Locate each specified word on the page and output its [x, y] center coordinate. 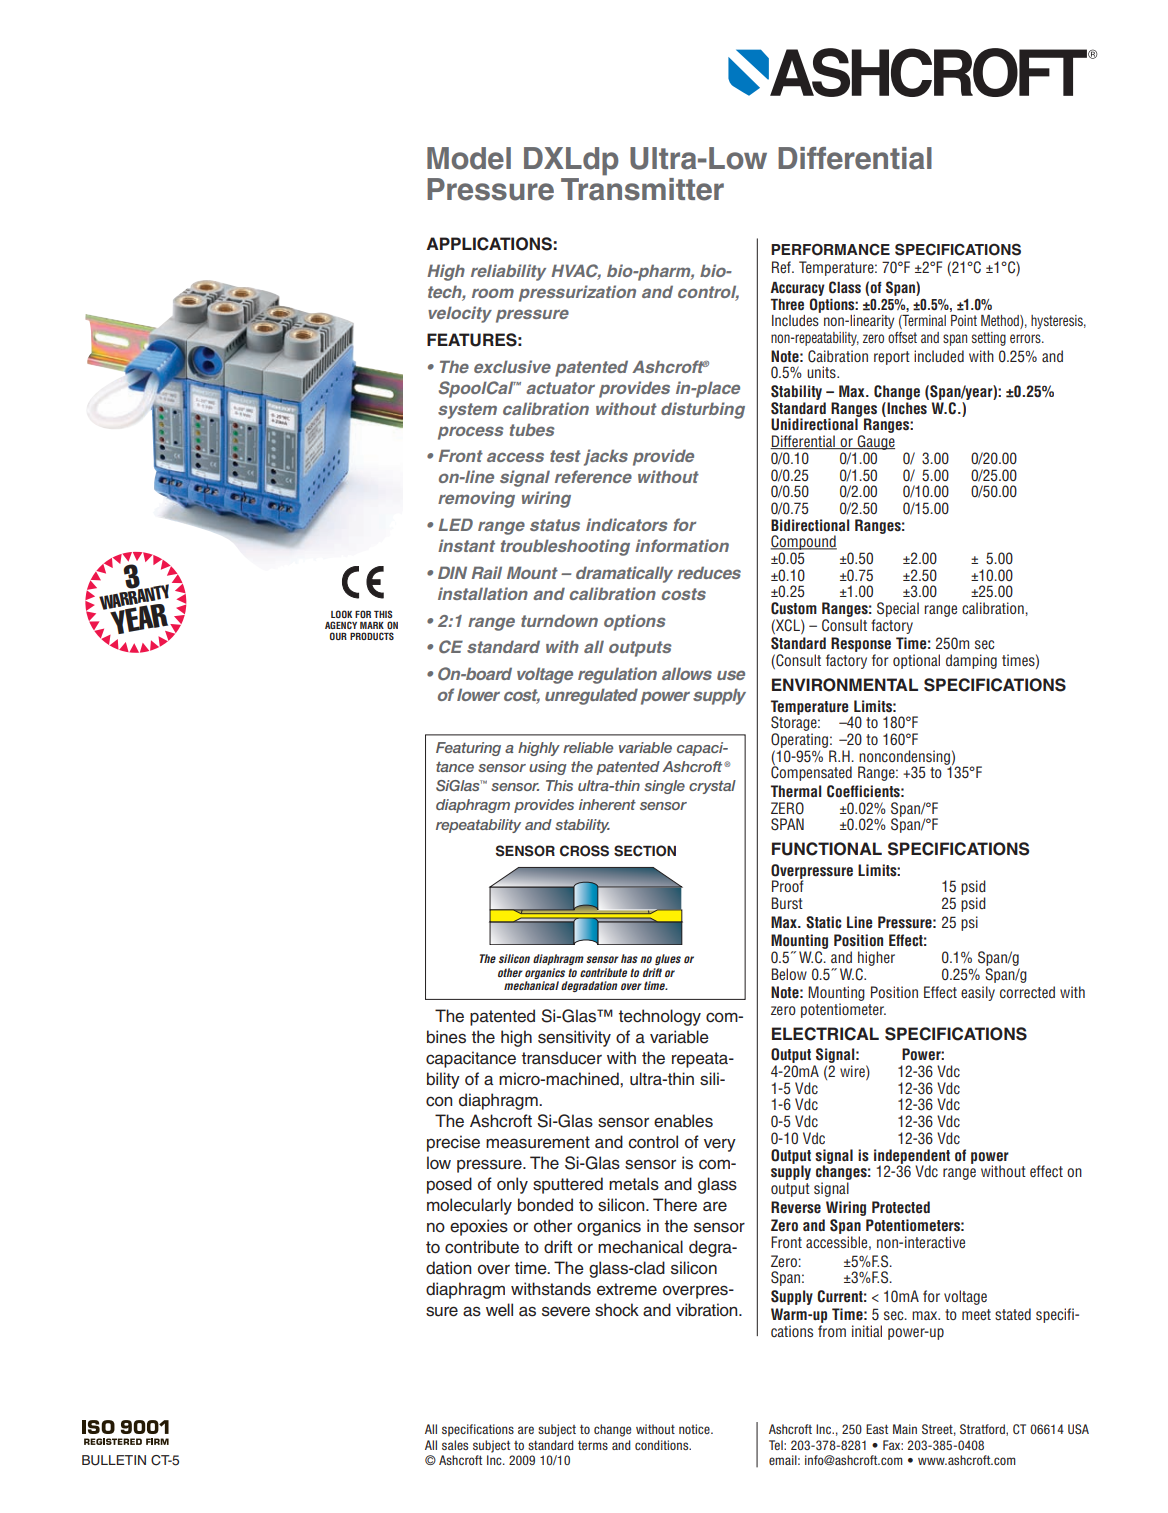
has [629, 958]
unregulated [591, 696]
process [471, 433]
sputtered [568, 1185]
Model [469, 158]
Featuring [468, 749]
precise [453, 1143]
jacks [606, 457]
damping [971, 661]
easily [978, 993]
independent [912, 1157]
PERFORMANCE [830, 249]
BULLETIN [114, 1460]
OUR [338, 636]
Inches [906, 408]
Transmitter [642, 188]
